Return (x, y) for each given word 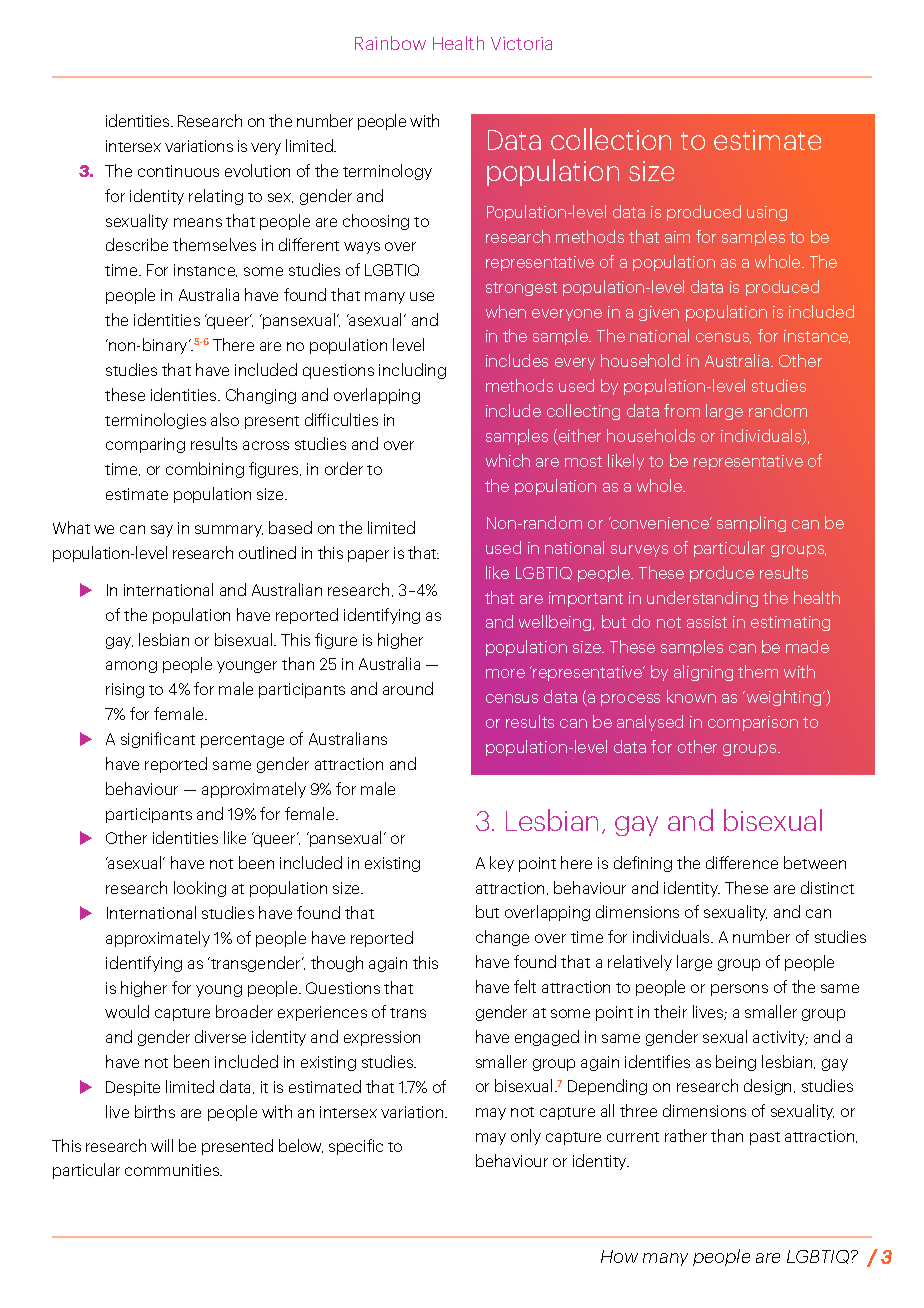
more (505, 673)
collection (611, 139)
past (765, 1138)
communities (173, 1170)
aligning (703, 673)
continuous (178, 171)
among (131, 667)
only (526, 1137)
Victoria (521, 43)
